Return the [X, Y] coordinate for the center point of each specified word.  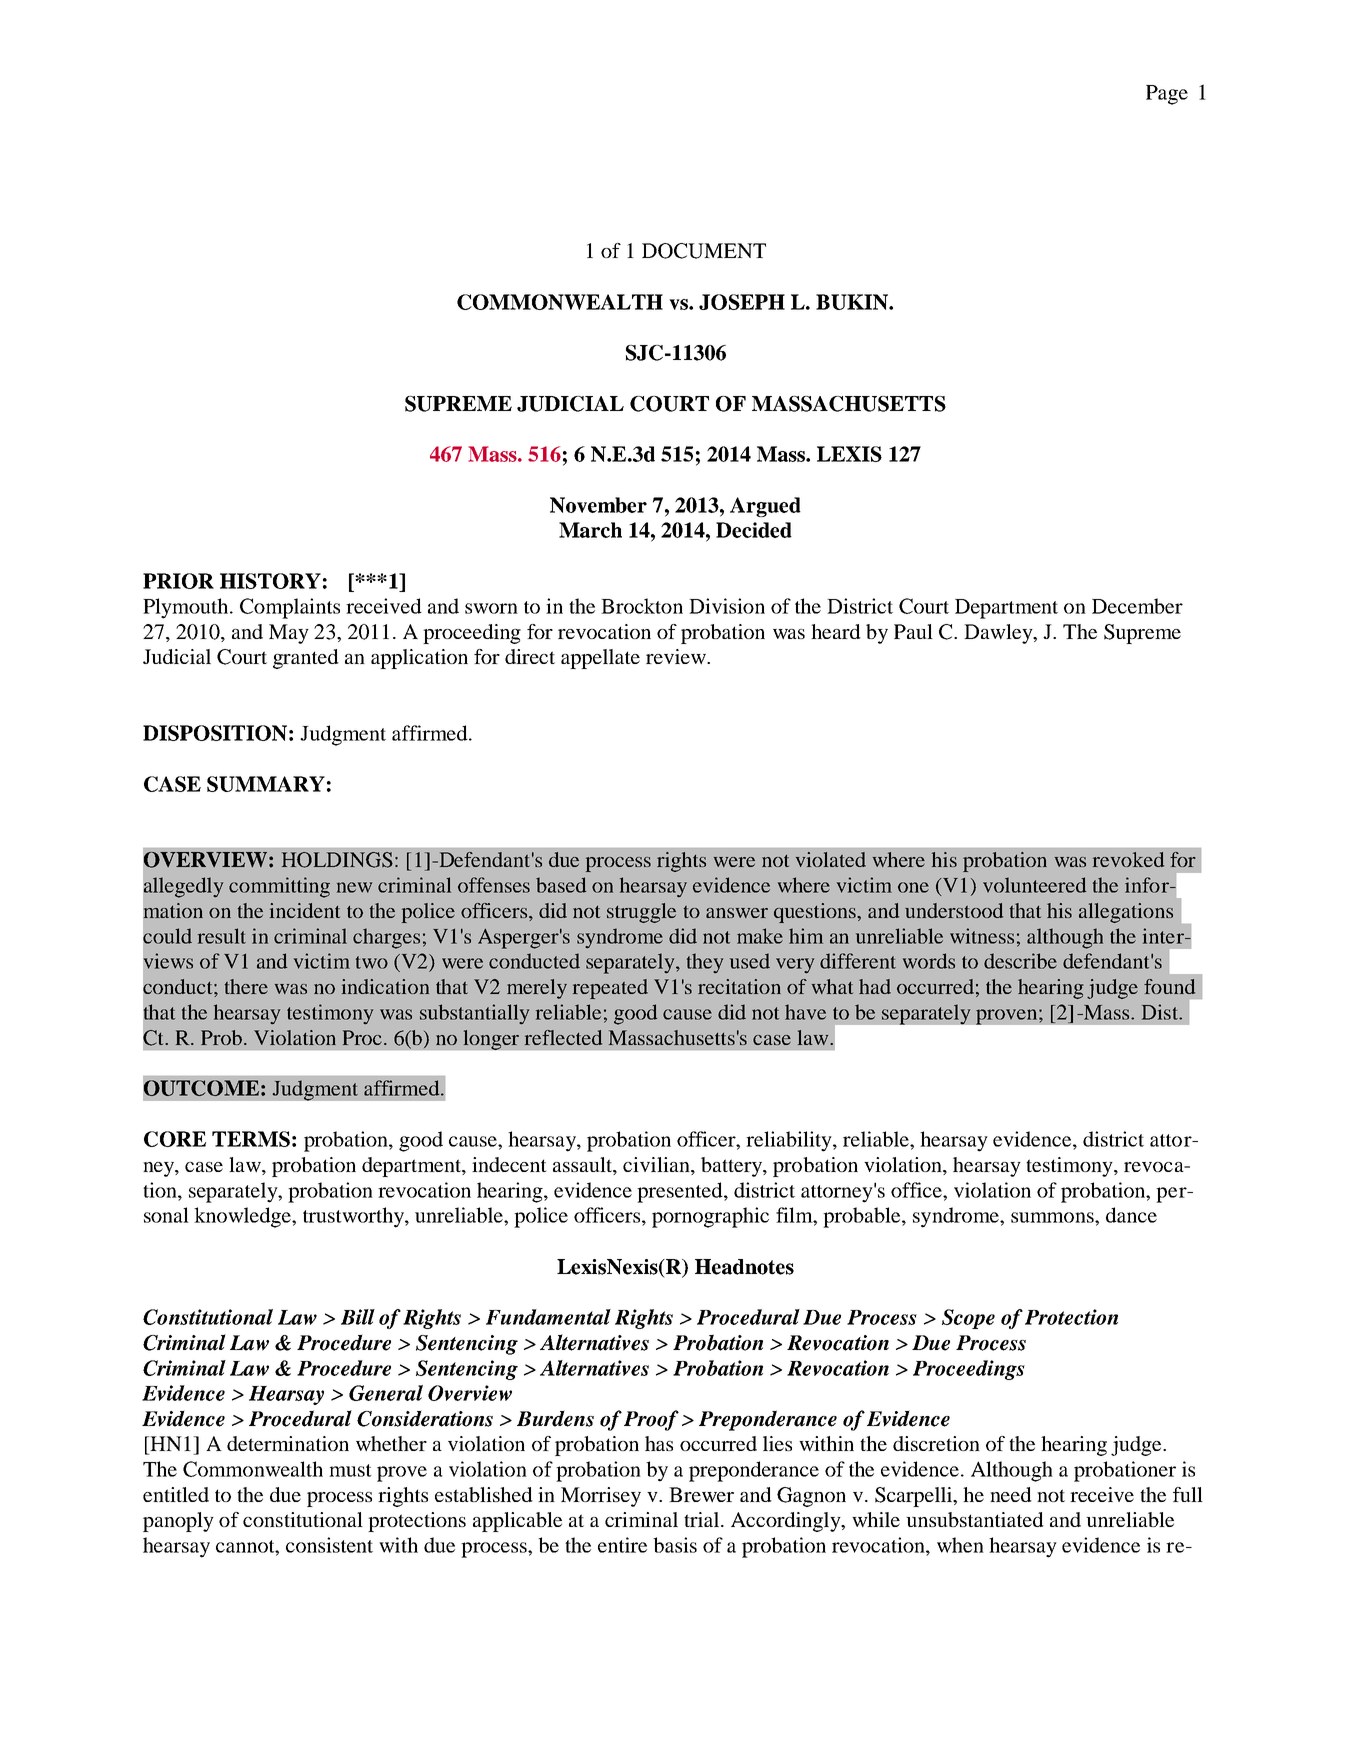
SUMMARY [266, 784]
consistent [329, 1545]
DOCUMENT [704, 251]
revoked [1128, 859]
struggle [641, 913]
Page [1167, 95]
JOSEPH [742, 302]
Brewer [701, 1494]
